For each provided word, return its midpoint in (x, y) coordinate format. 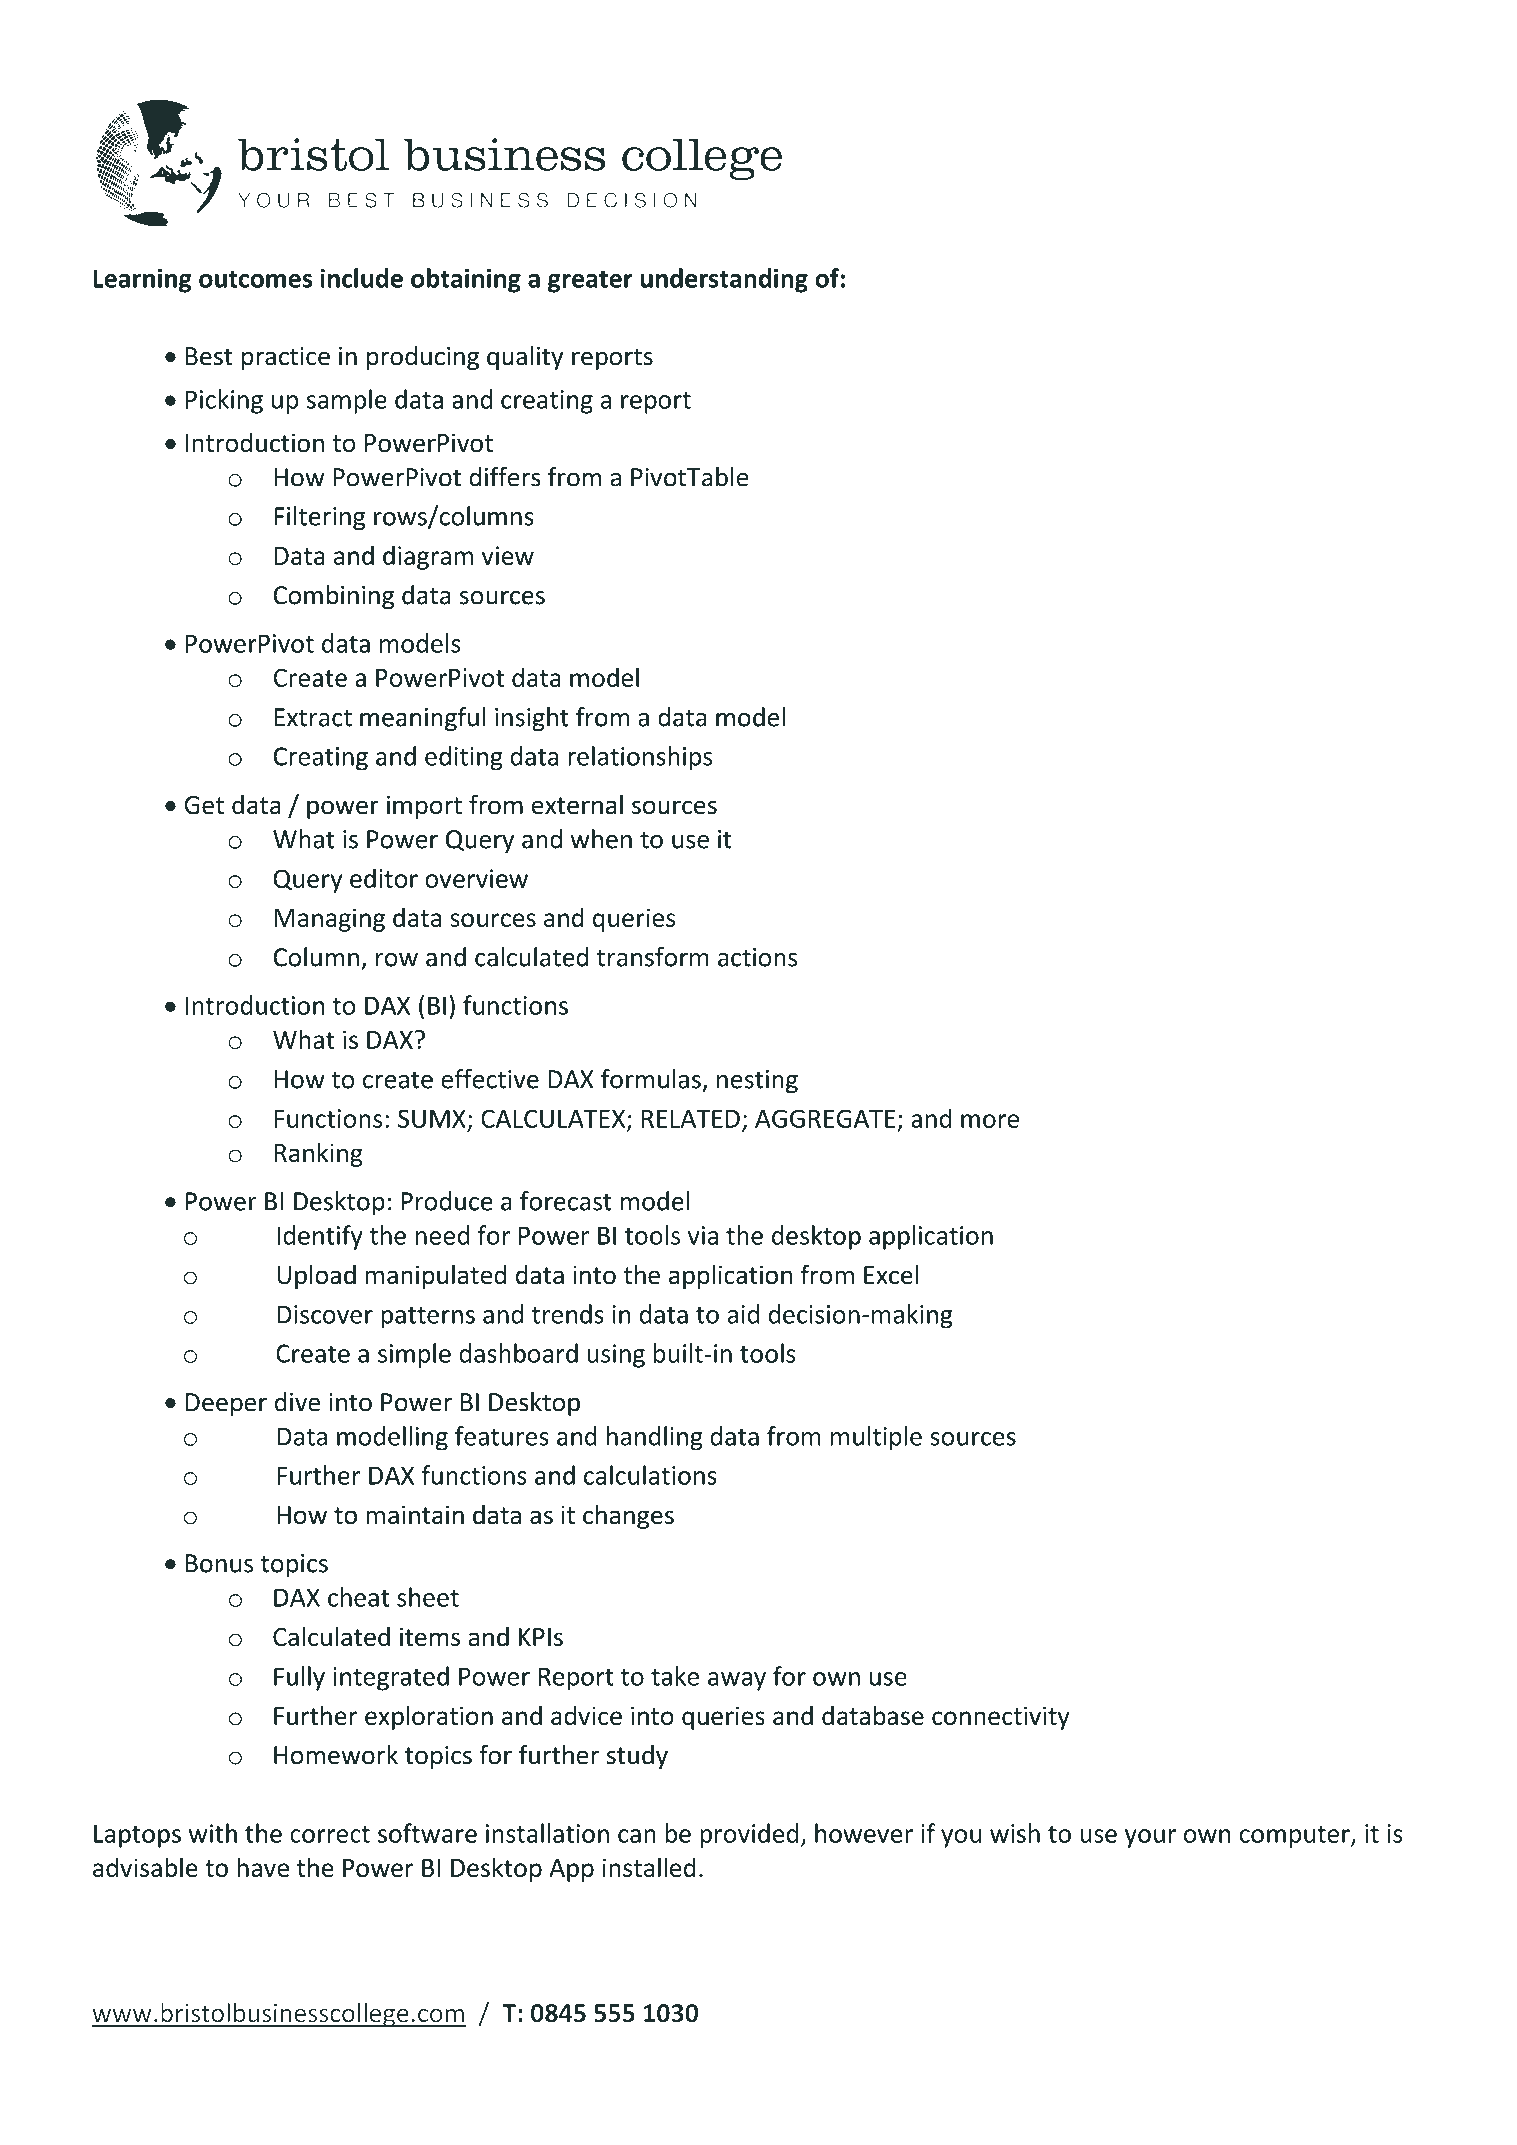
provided (749, 1835)
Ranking (319, 1154)
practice (286, 358)
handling (655, 1438)
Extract (313, 717)
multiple (876, 1438)
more (990, 1121)
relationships (640, 758)
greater (590, 282)
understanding (724, 280)
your (1150, 1838)
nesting (757, 1082)
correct (330, 1834)
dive (297, 1402)
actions (757, 957)
